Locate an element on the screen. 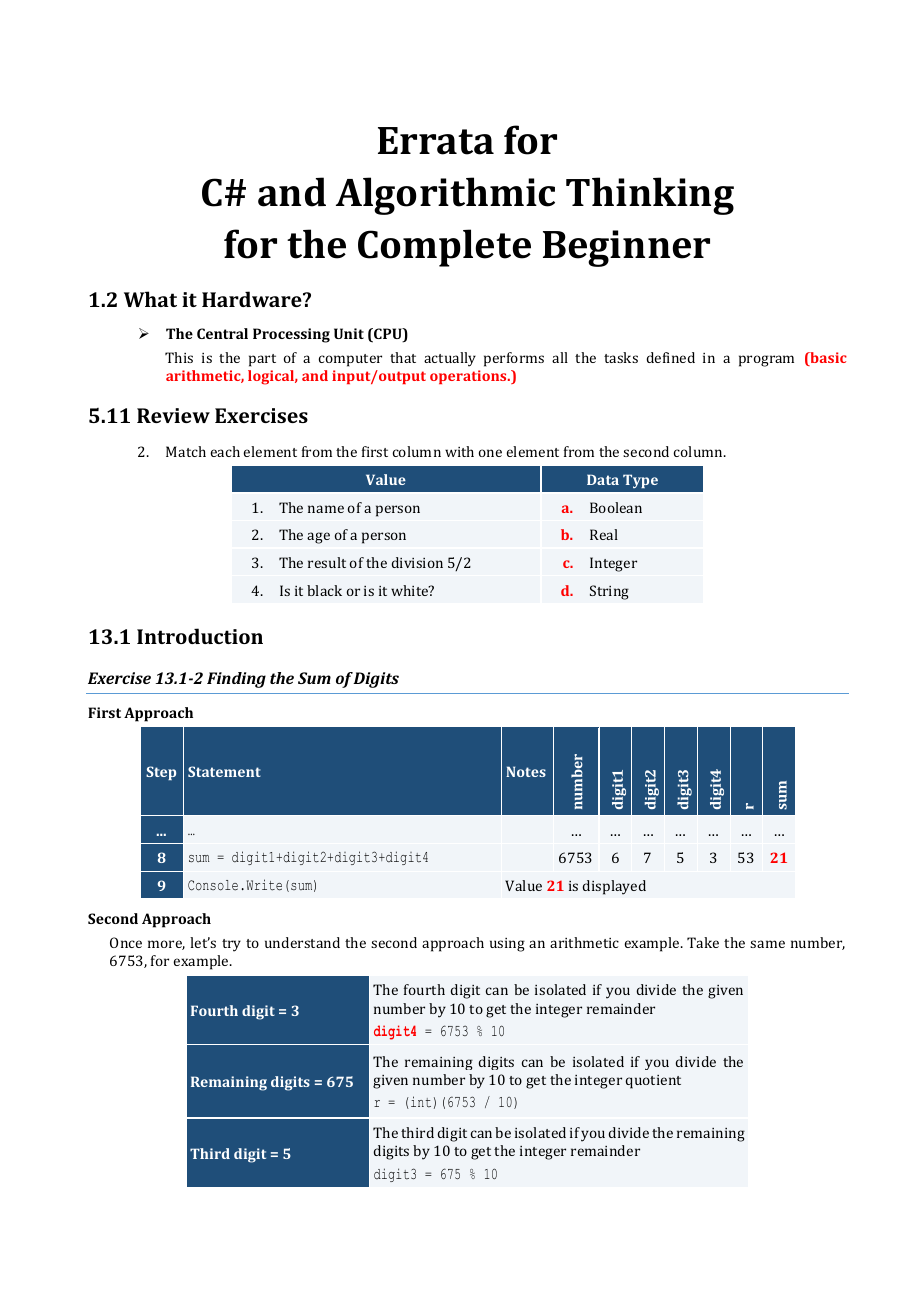  try is located at coordinates (231, 945).
